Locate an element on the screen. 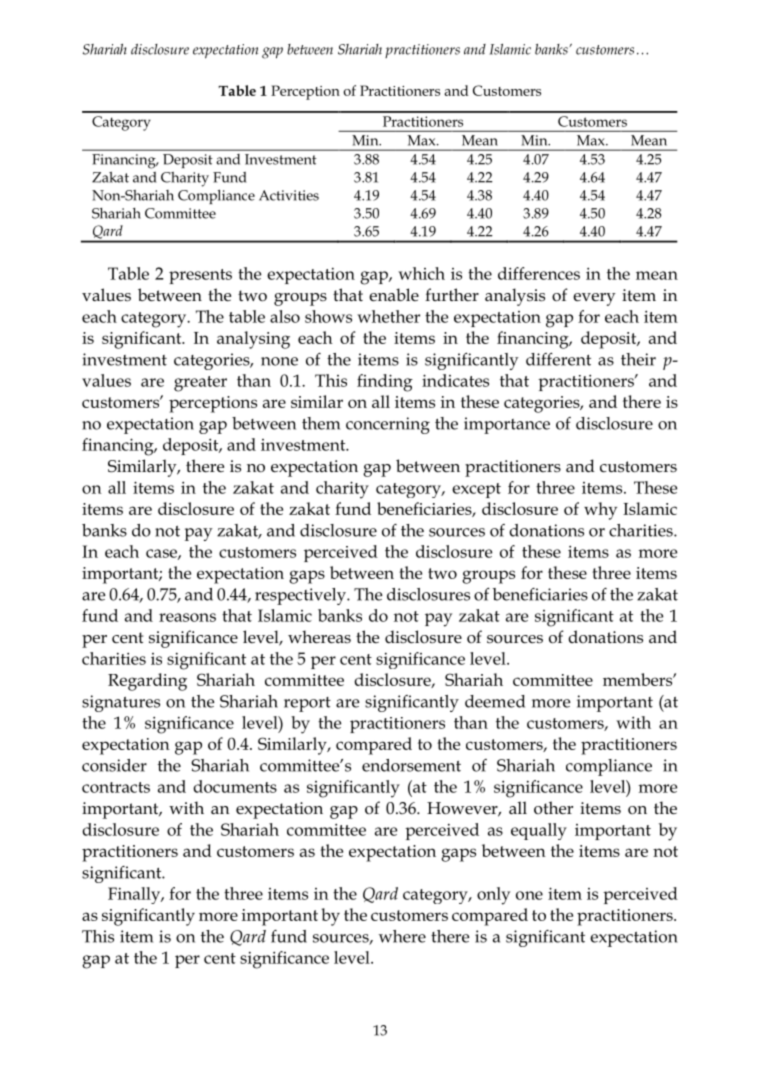 The width and height of the screenshot is (760, 1077). finding is located at coordinates (385, 383).
